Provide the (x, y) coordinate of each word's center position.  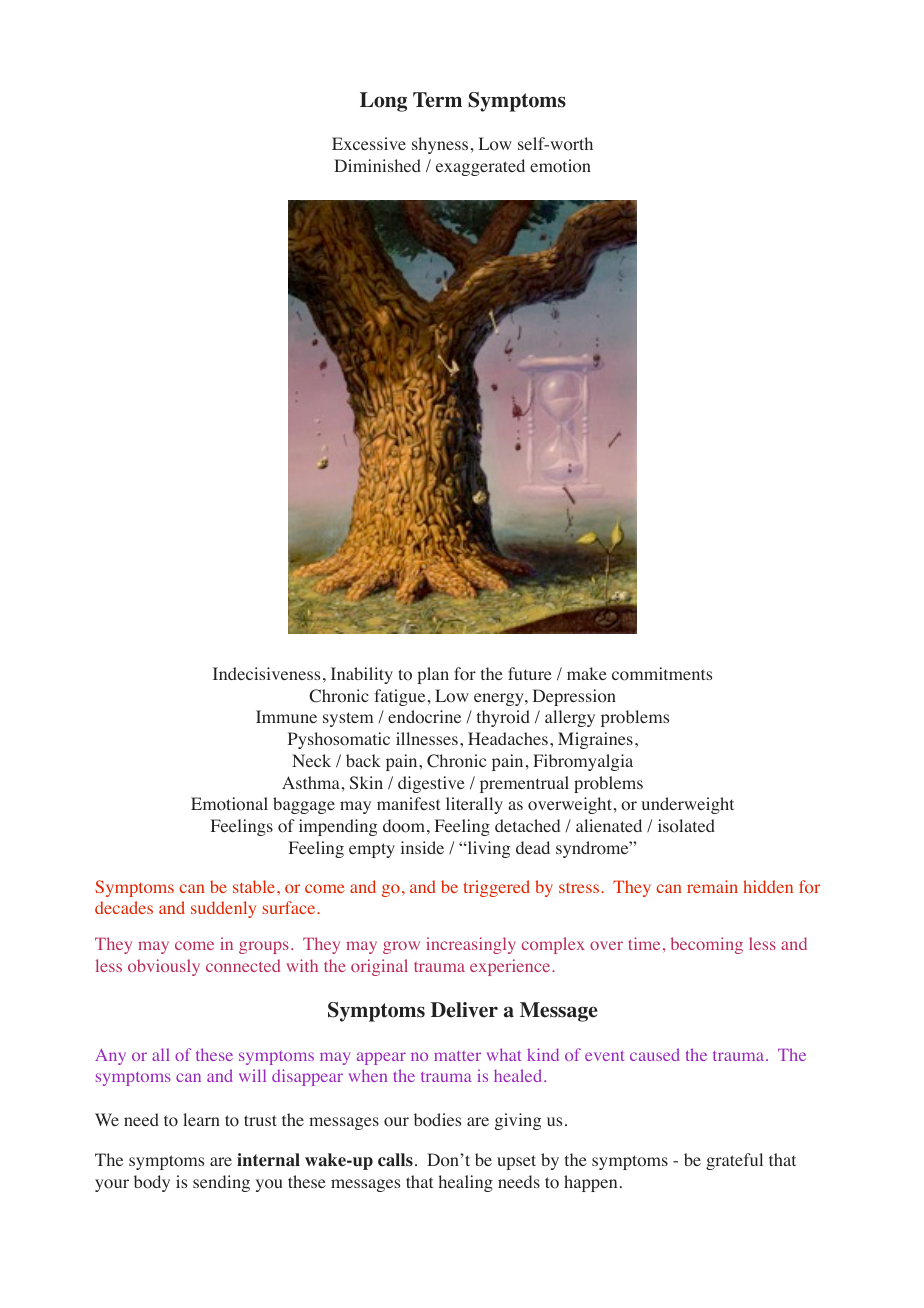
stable (254, 886)
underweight (688, 805)
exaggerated (480, 167)
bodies (437, 1120)
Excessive (369, 143)
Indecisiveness (266, 673)
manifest (408, 803)
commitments (662, 674)
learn (201, 1119)
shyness (440, 145)
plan (433, 675)
